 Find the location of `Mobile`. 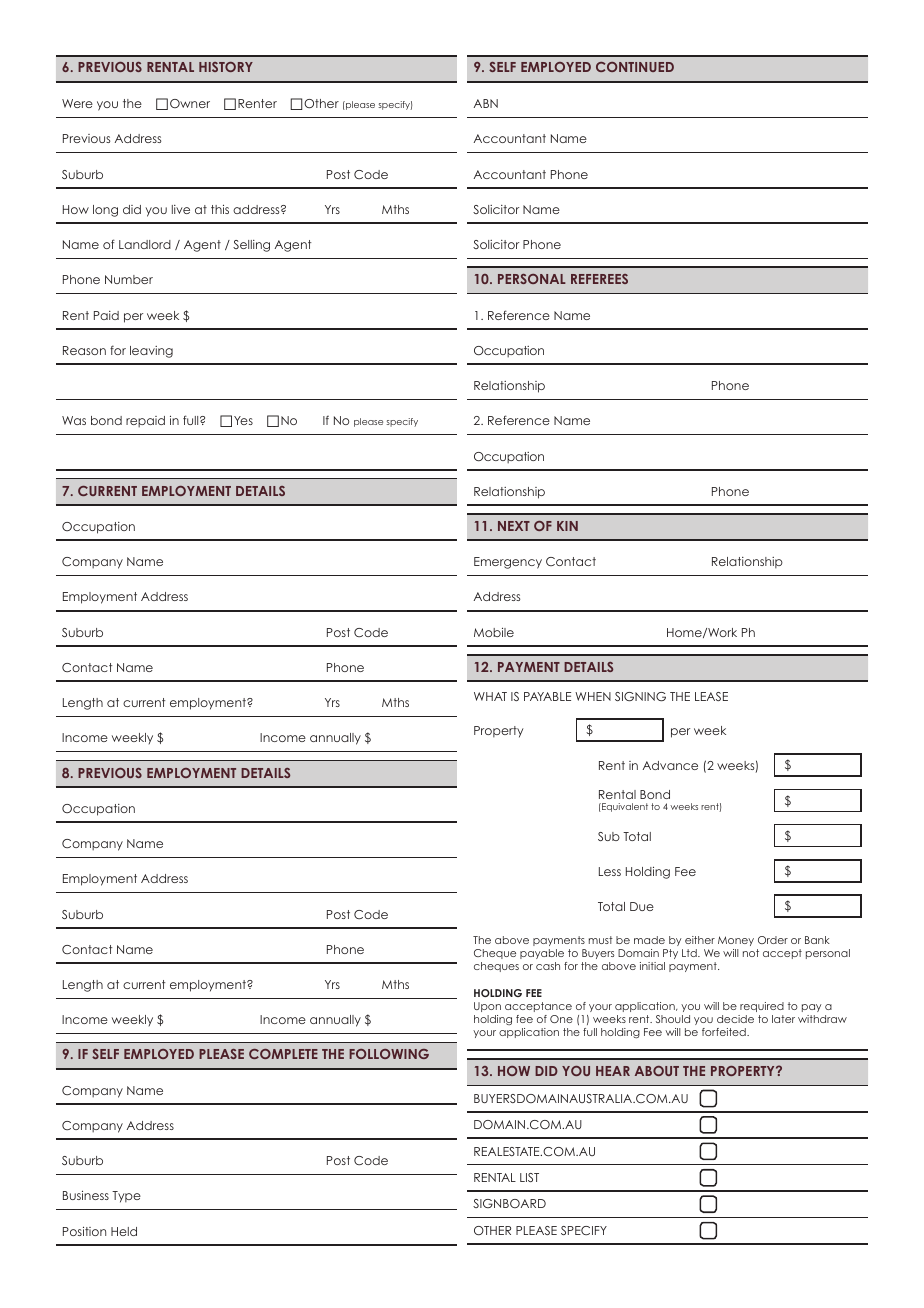

Mobile is located at coordinates (494, 632).
